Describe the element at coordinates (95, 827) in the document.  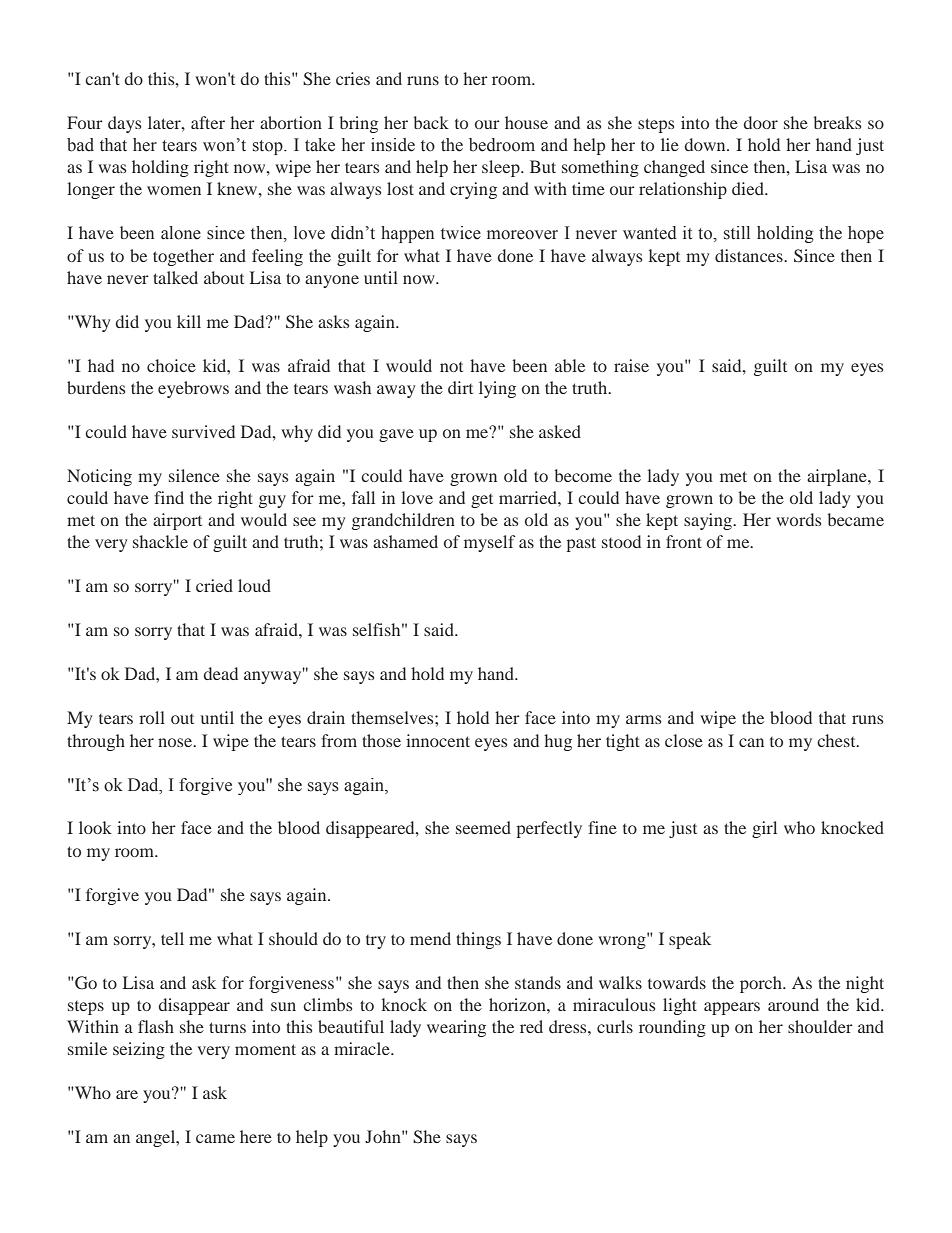
I see `look` at that location.
